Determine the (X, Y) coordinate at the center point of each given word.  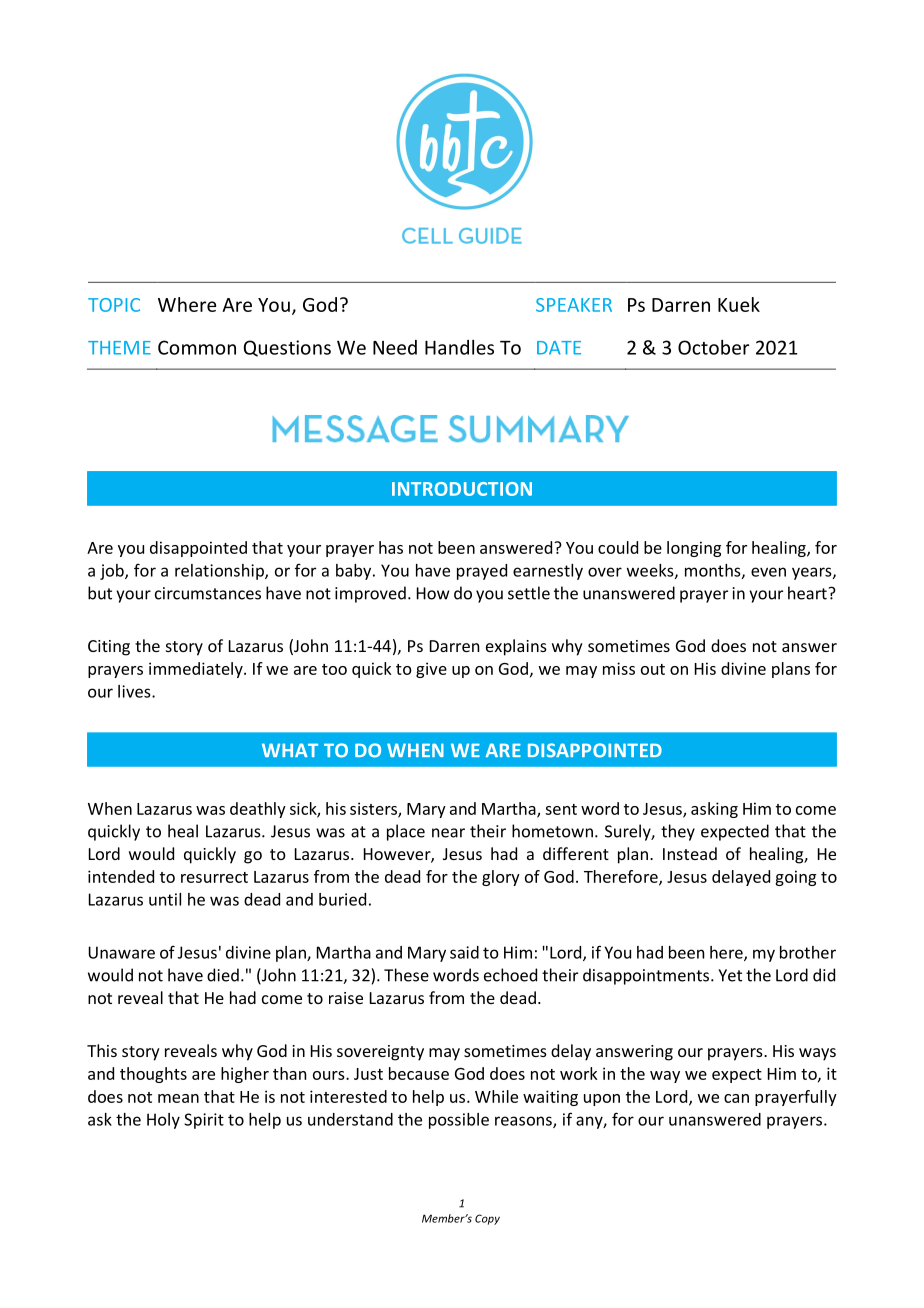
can (736, 1098)
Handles (459, 347)
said (464, 952)
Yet (730, 975)
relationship (220, 572)
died (223, 975)
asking (714, 810)
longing (694, 549)
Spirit (204, 1121)
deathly (258, 810)
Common (197, 347)
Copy (487, 1219)
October (713, 347)
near (448, 833)
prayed (482, 572)
